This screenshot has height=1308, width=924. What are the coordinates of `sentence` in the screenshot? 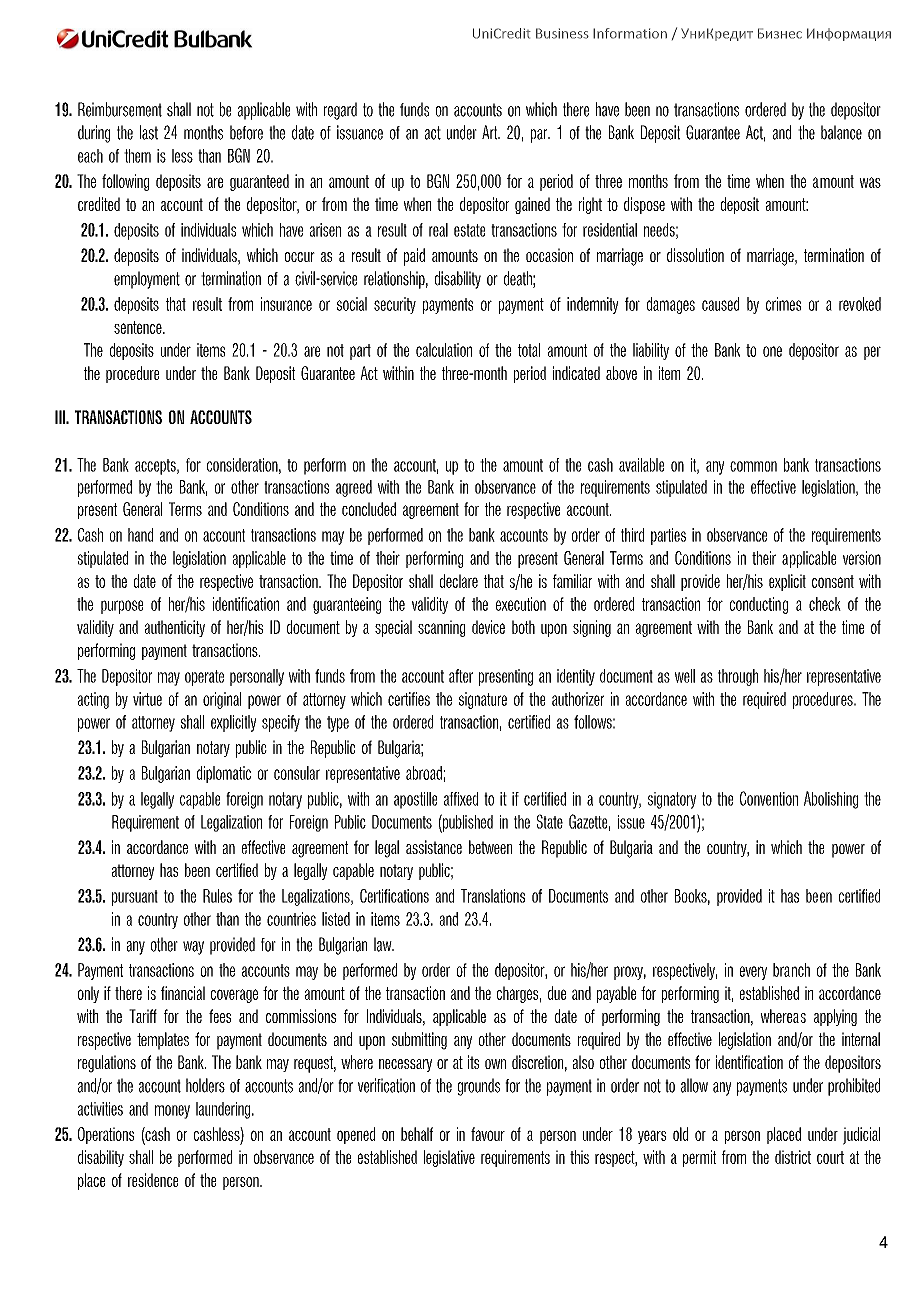 It's located at (139, 327).
